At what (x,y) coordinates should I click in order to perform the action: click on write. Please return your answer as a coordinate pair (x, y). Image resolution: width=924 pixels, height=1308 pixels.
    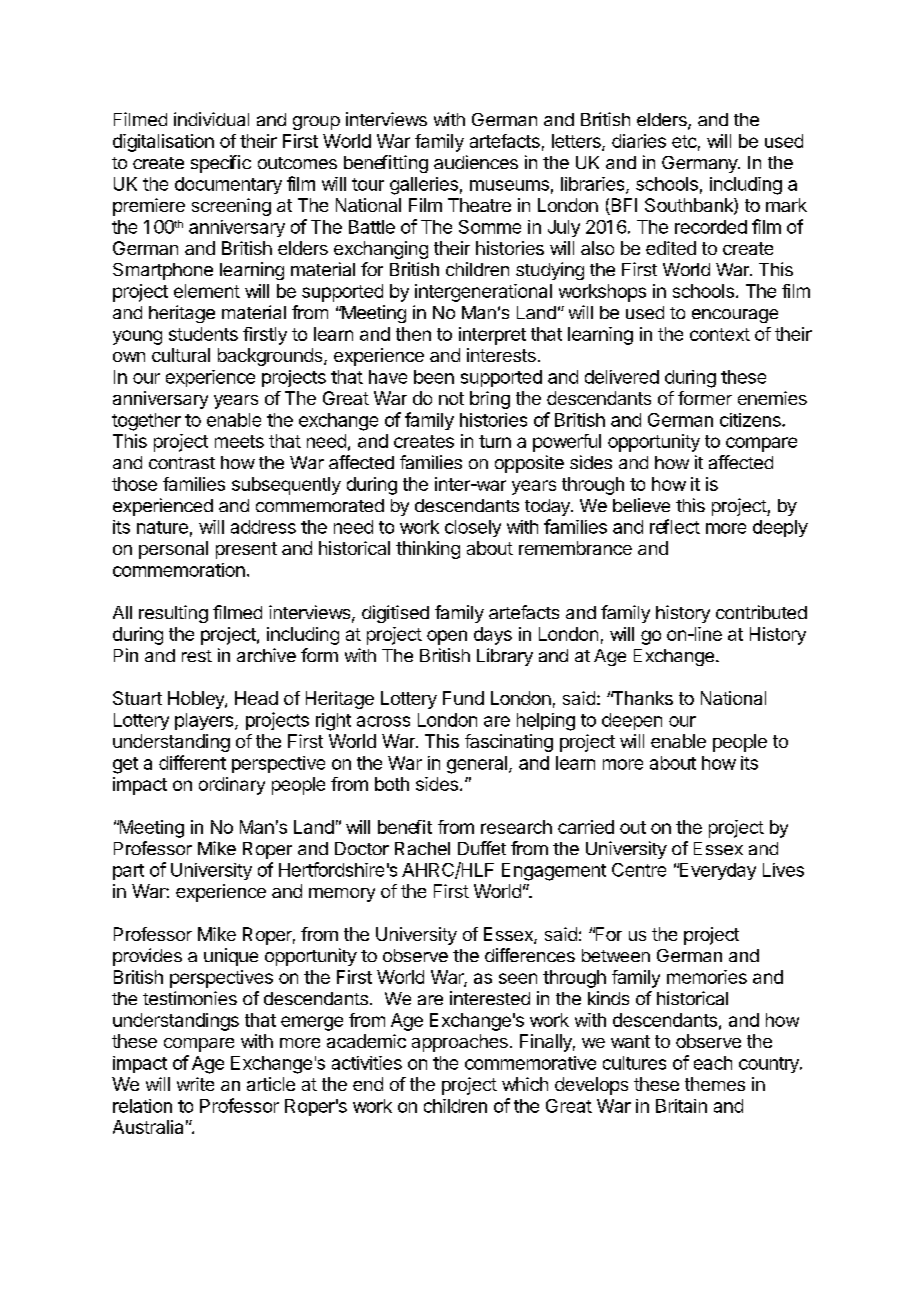
    Looking at the image, I should click on (195, 1084).
